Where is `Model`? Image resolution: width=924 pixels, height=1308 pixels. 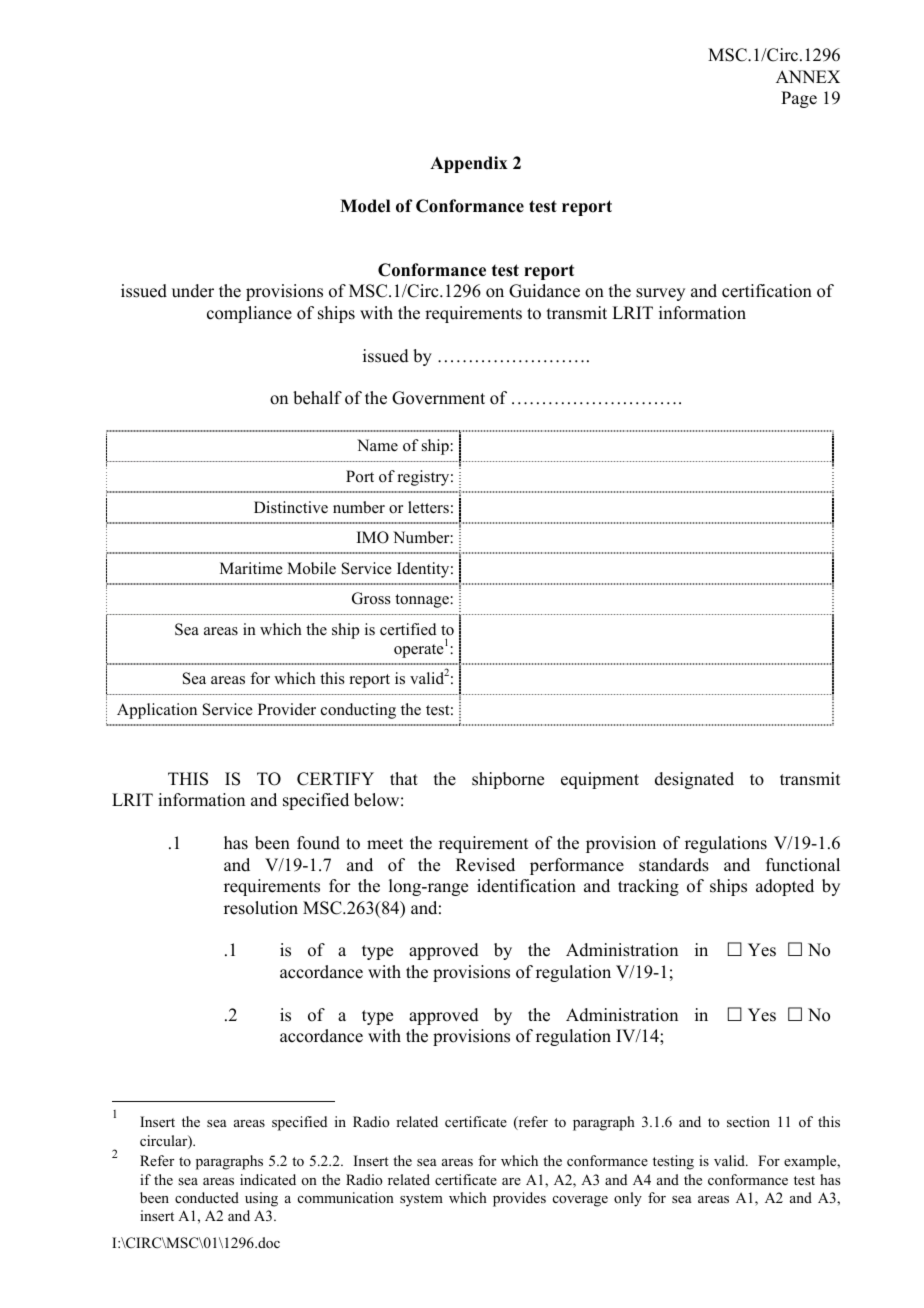
Model is located at coordinates (365, 206).
